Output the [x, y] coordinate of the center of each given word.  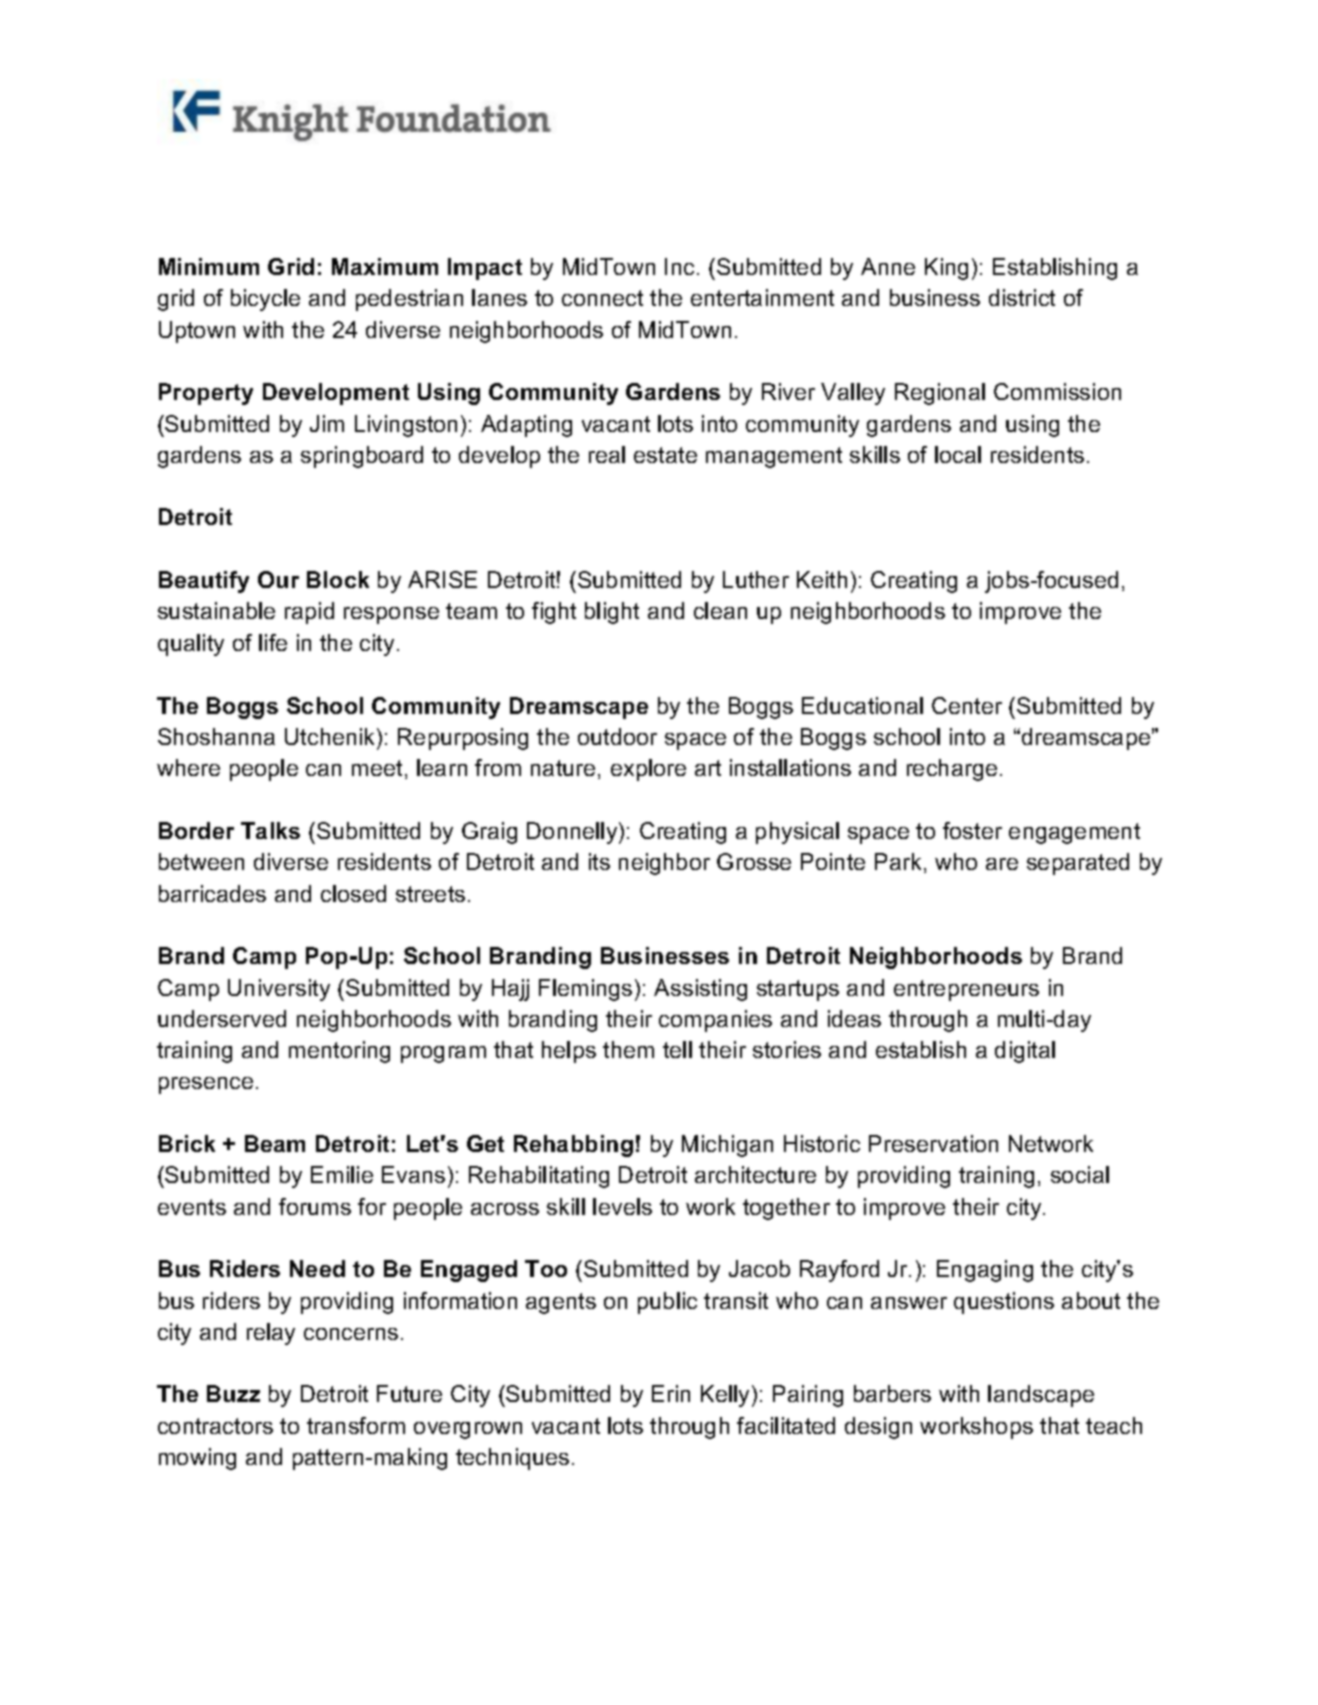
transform [356, 1425]
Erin [671, 1393]
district [1022, 297]
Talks [270, 830]
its [599, 861]
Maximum [385, 266]
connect [602, 298]
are [1002, 864]
